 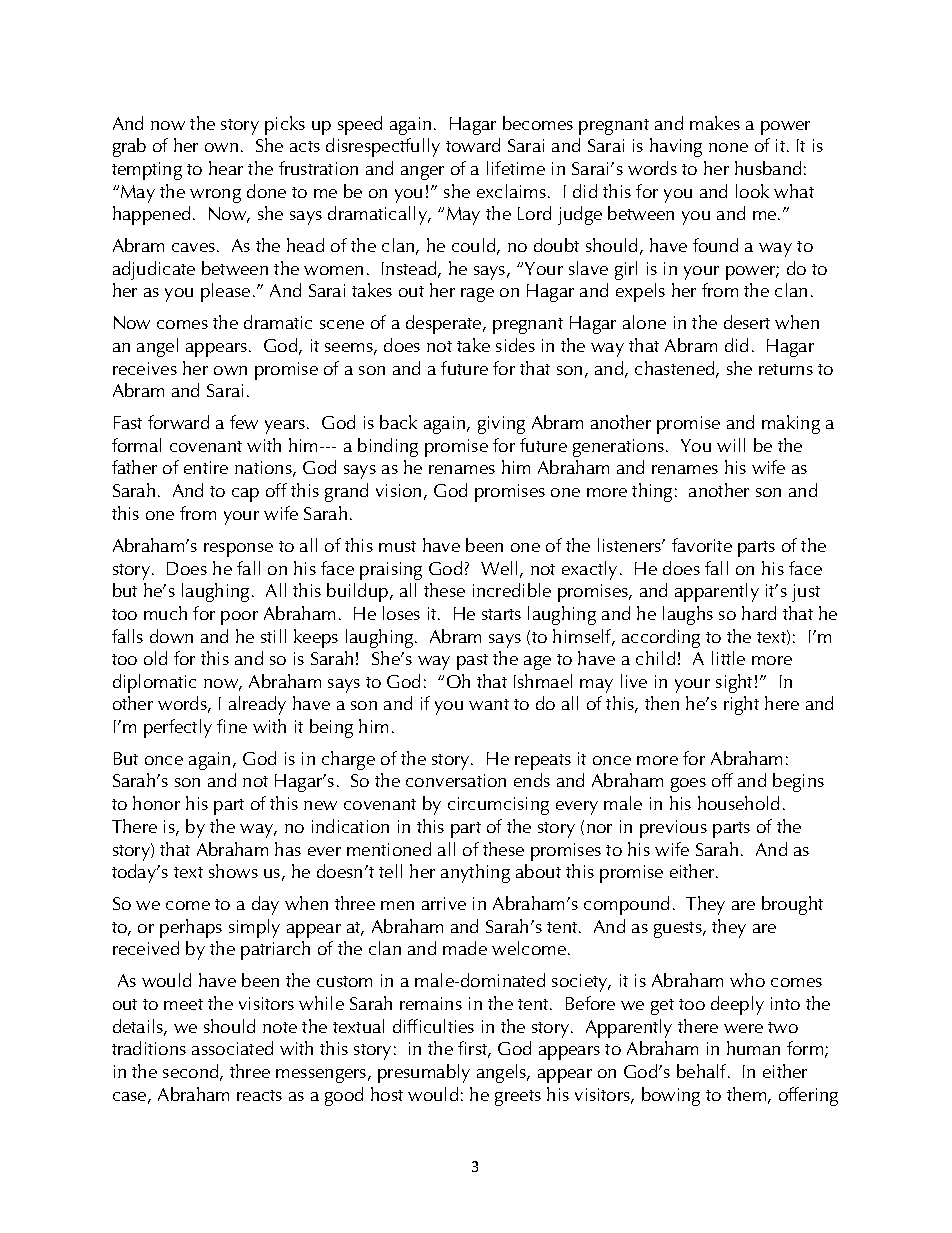 I want to click on giving, so click(x=501, y=425).
